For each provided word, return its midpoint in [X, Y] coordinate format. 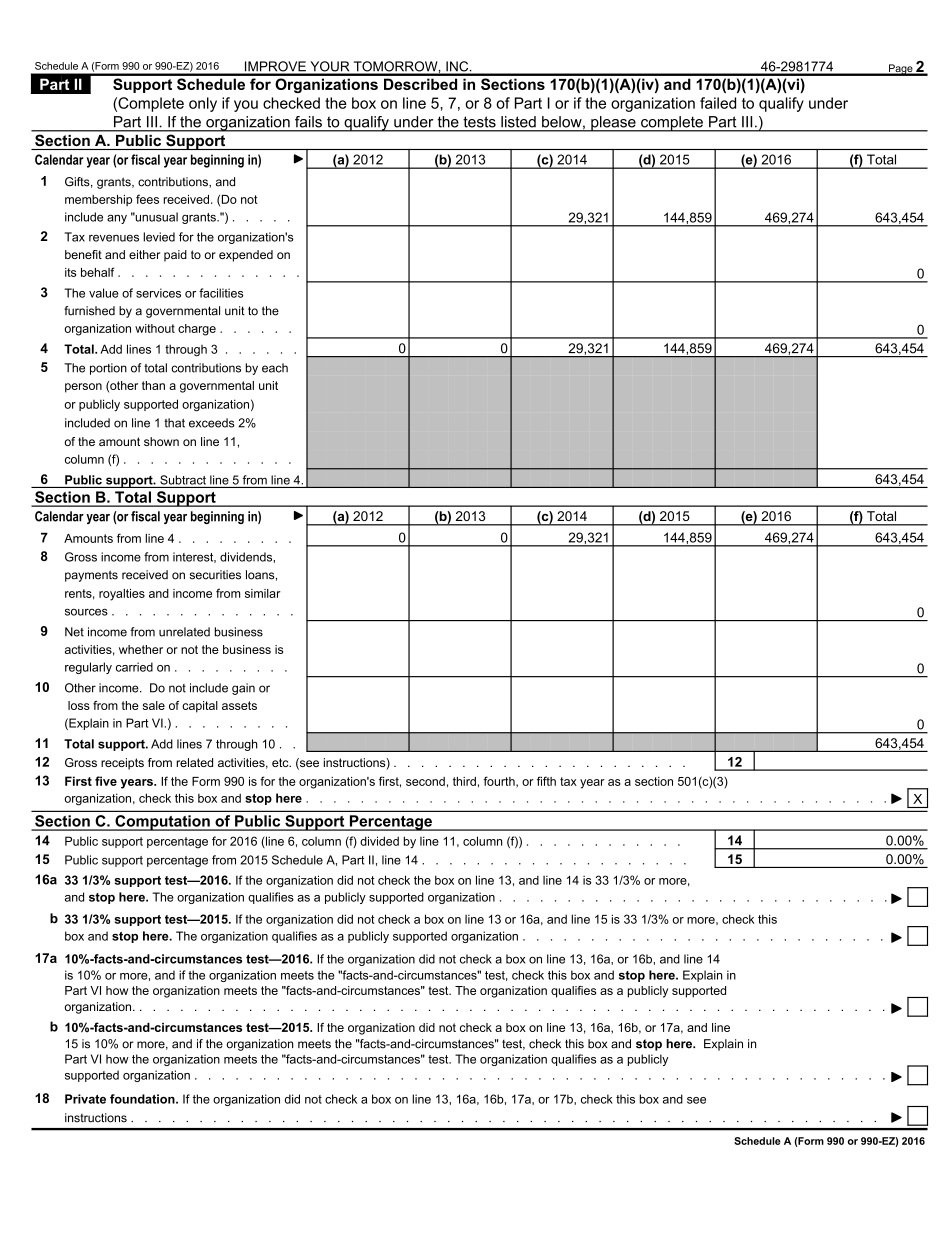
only [203, 104]
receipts [122, 764]
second [425, 781]
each [275, 368]
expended [246, 256]
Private [85, 1099]
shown [161, 441]
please [613, 124]
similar [263, 593]
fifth [546, 781]
